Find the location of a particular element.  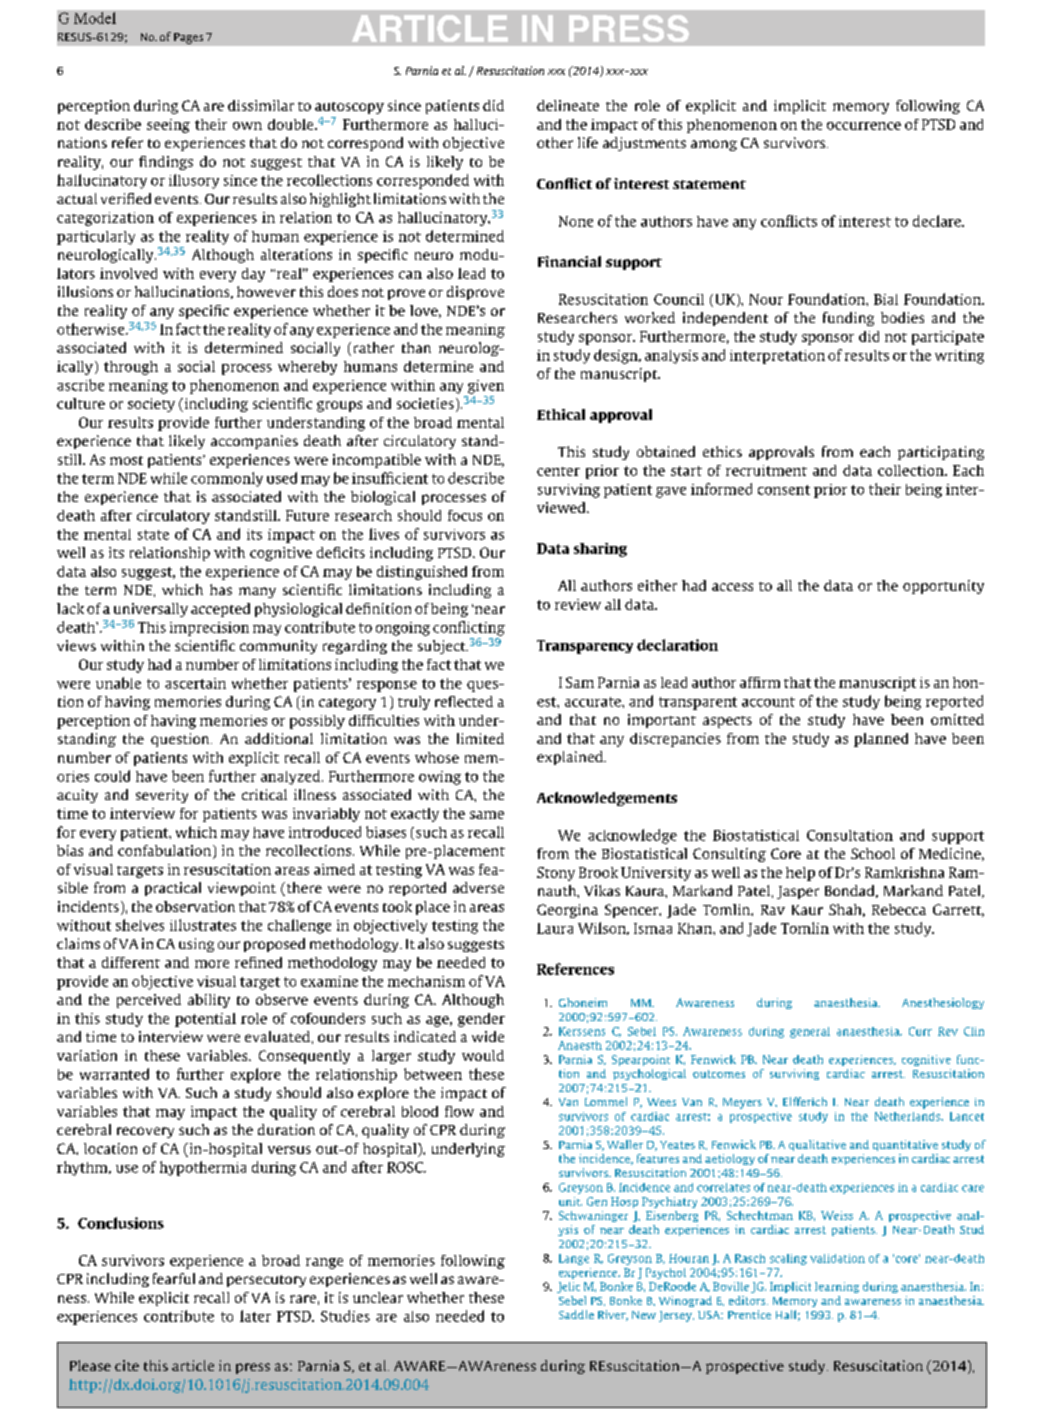

seeing is located at coordinates (168, 126).
